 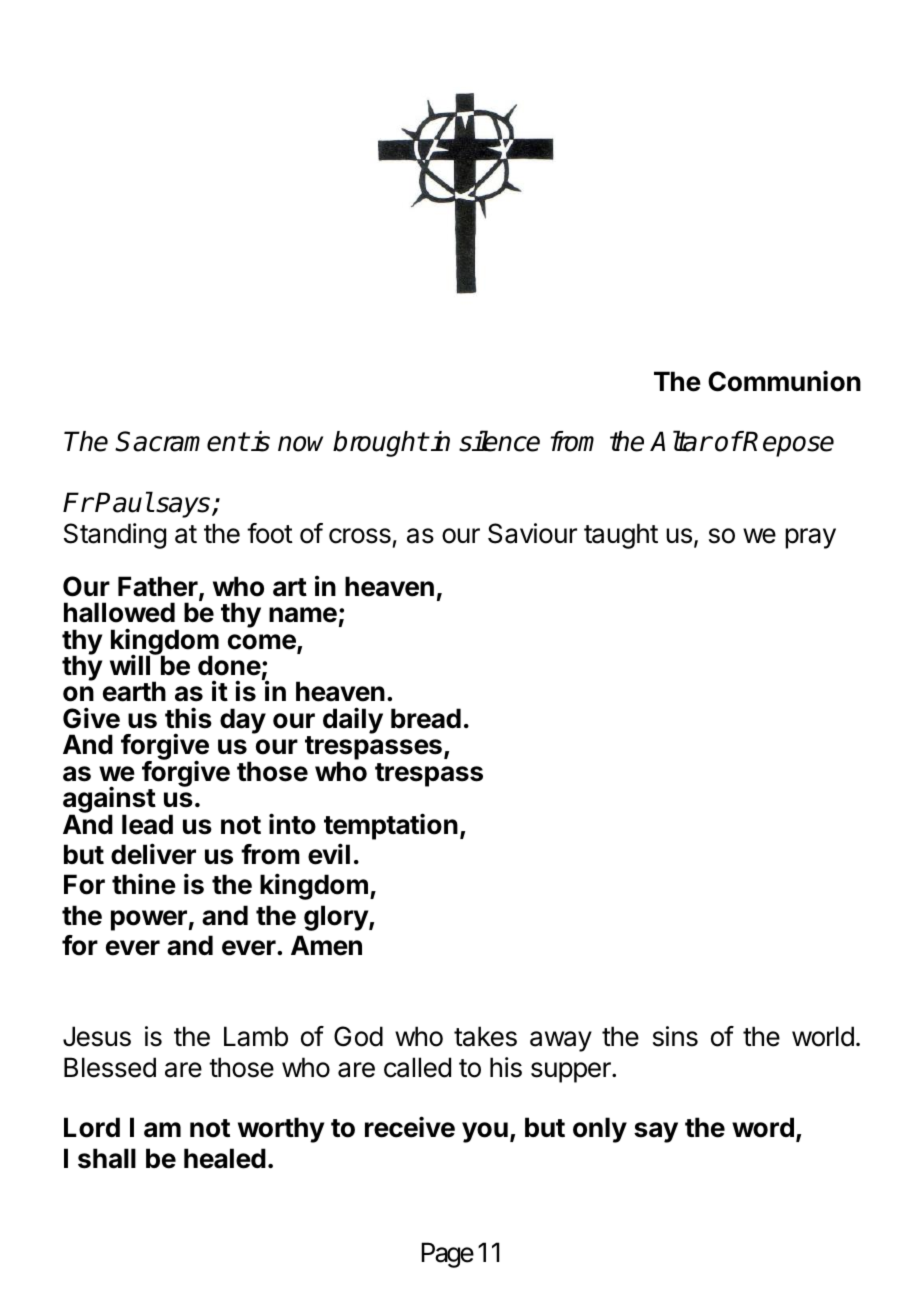 I want to click on word, so click(x=763, y=1127).
